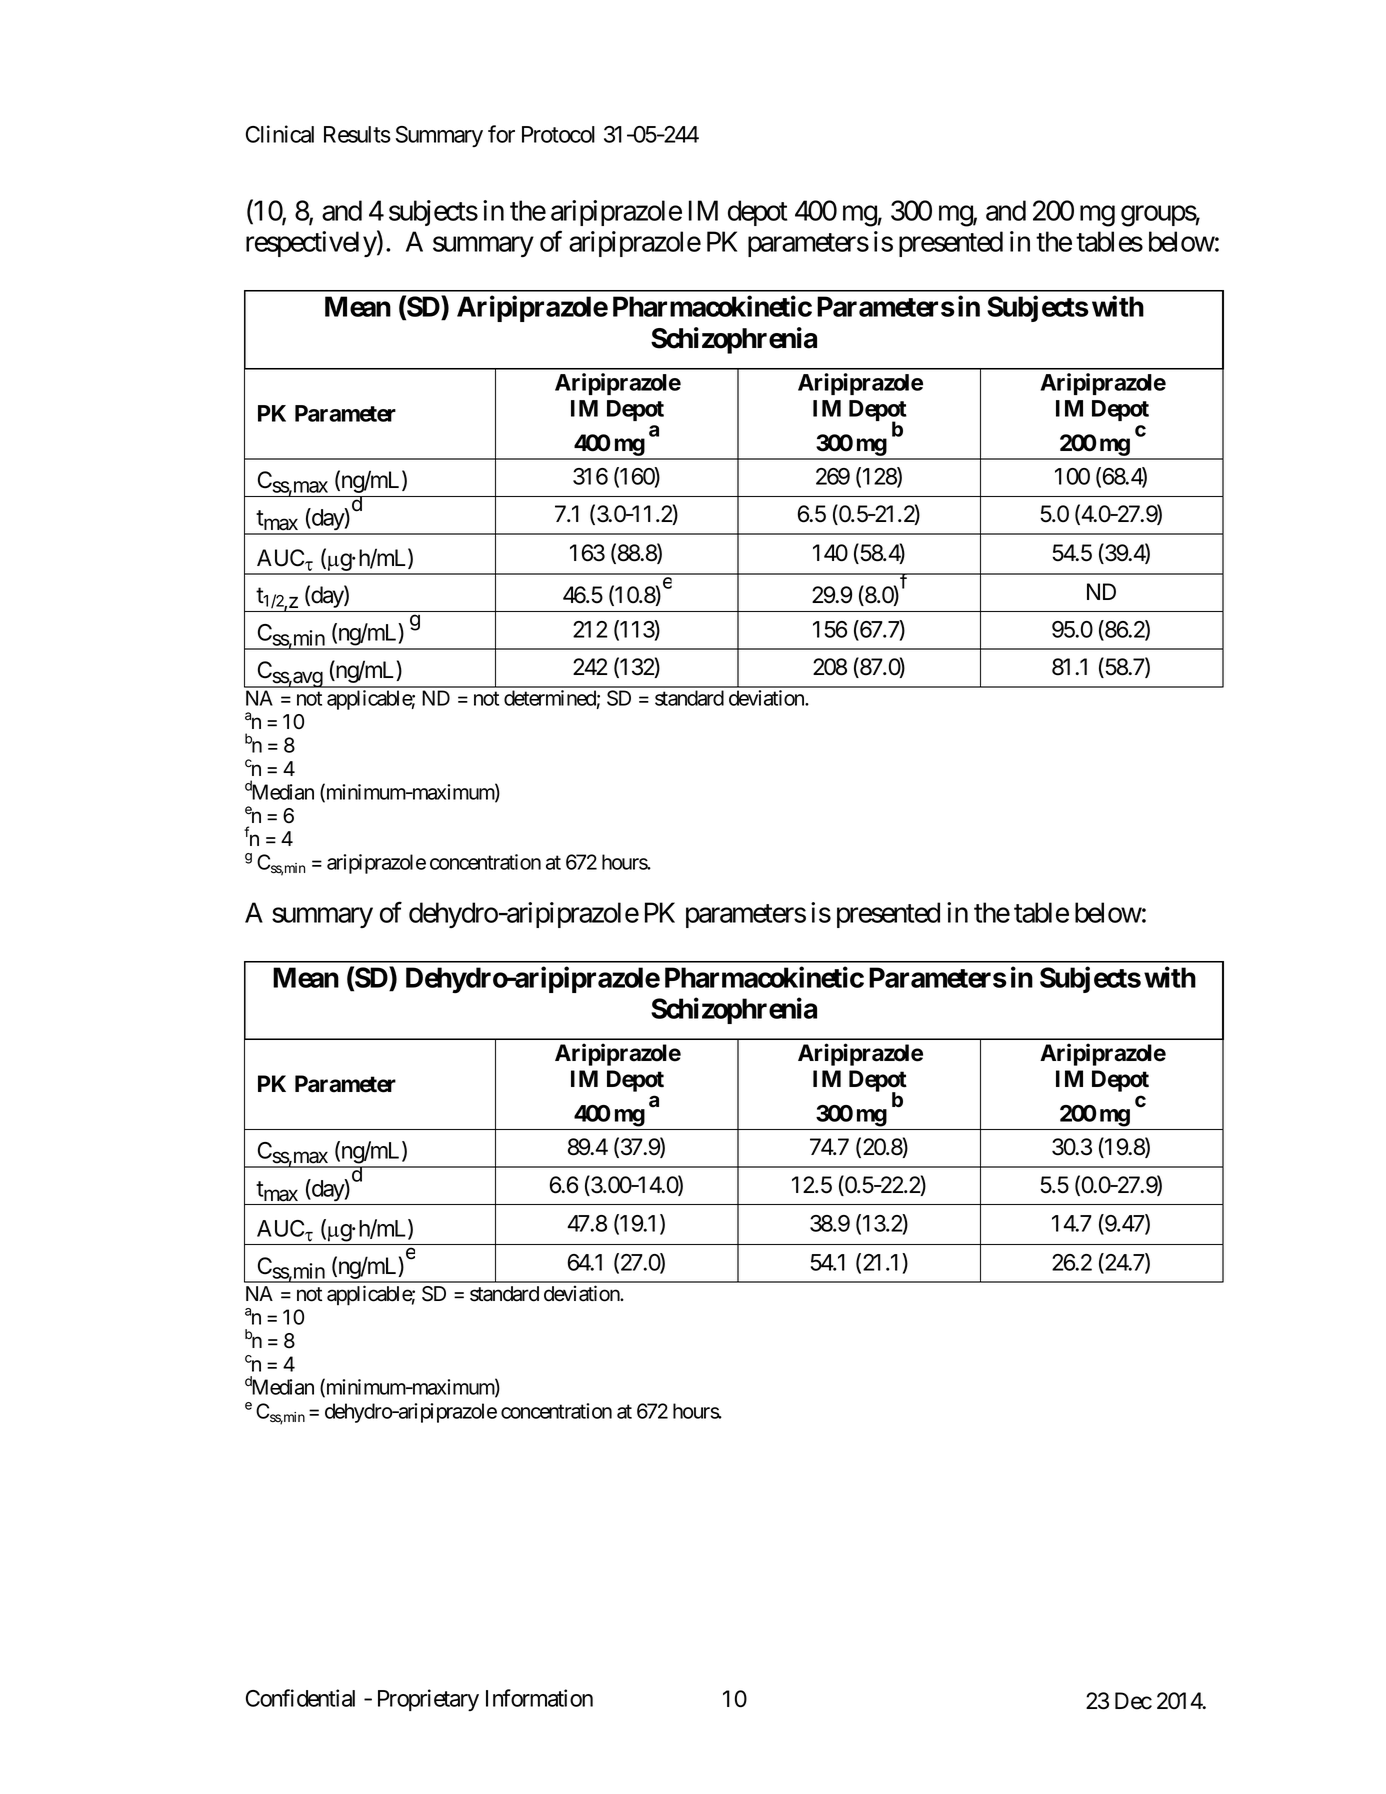  Describe the element at coordinates (428, 1700) in the document. I see `Proprietary` at that location.
